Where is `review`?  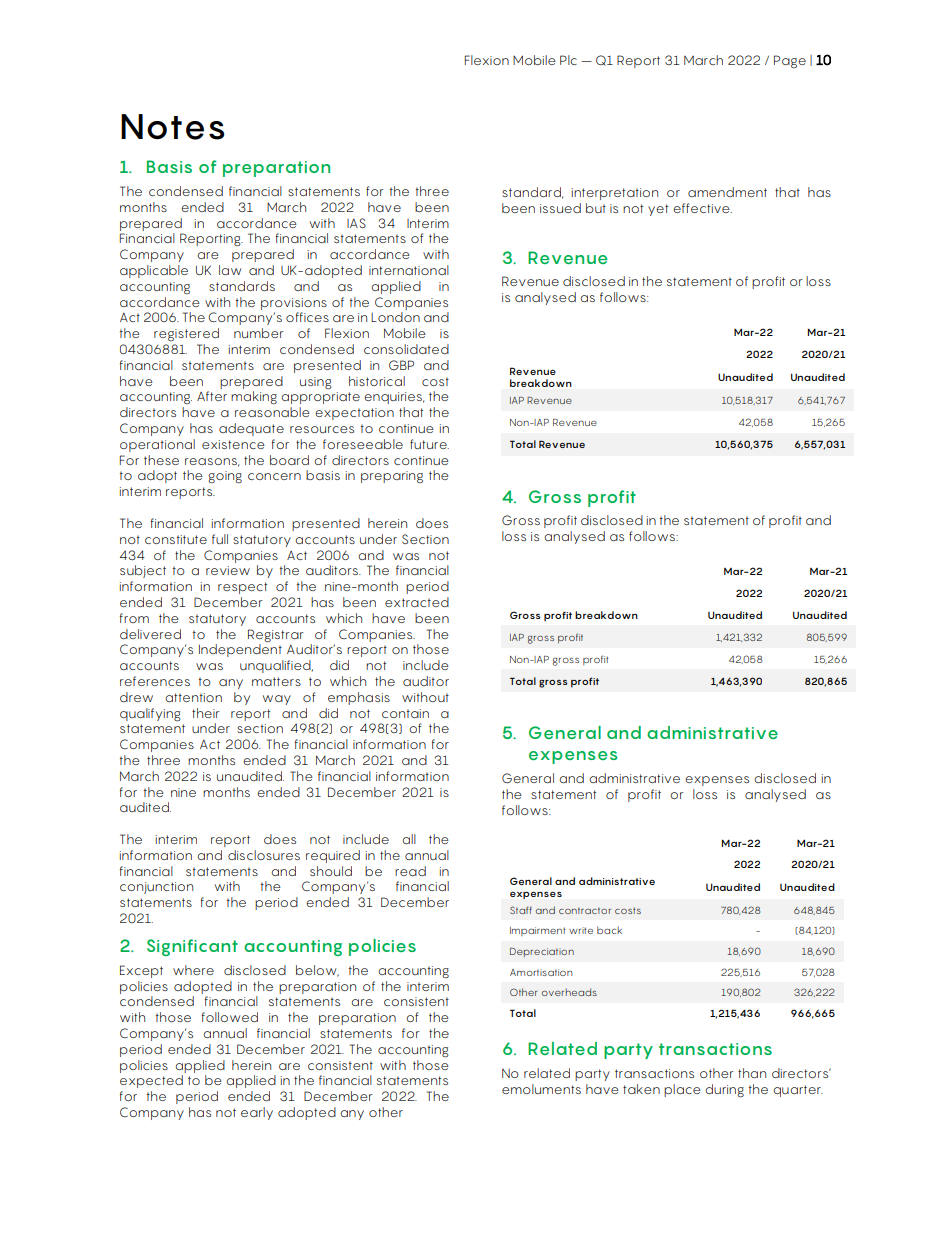 review is located at coordinates (228, 570).
